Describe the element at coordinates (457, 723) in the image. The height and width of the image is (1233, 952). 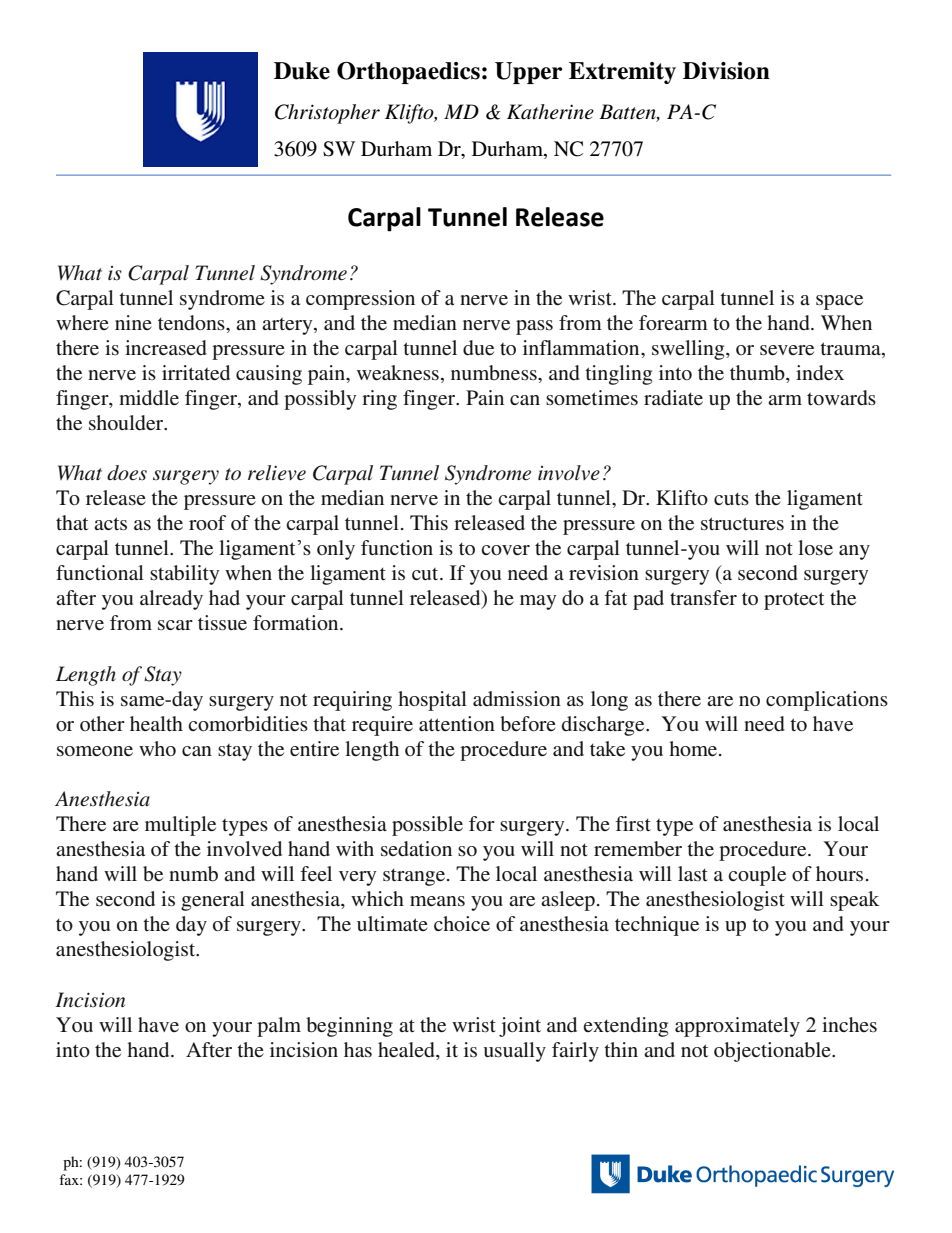
I see `attention` at that location.
